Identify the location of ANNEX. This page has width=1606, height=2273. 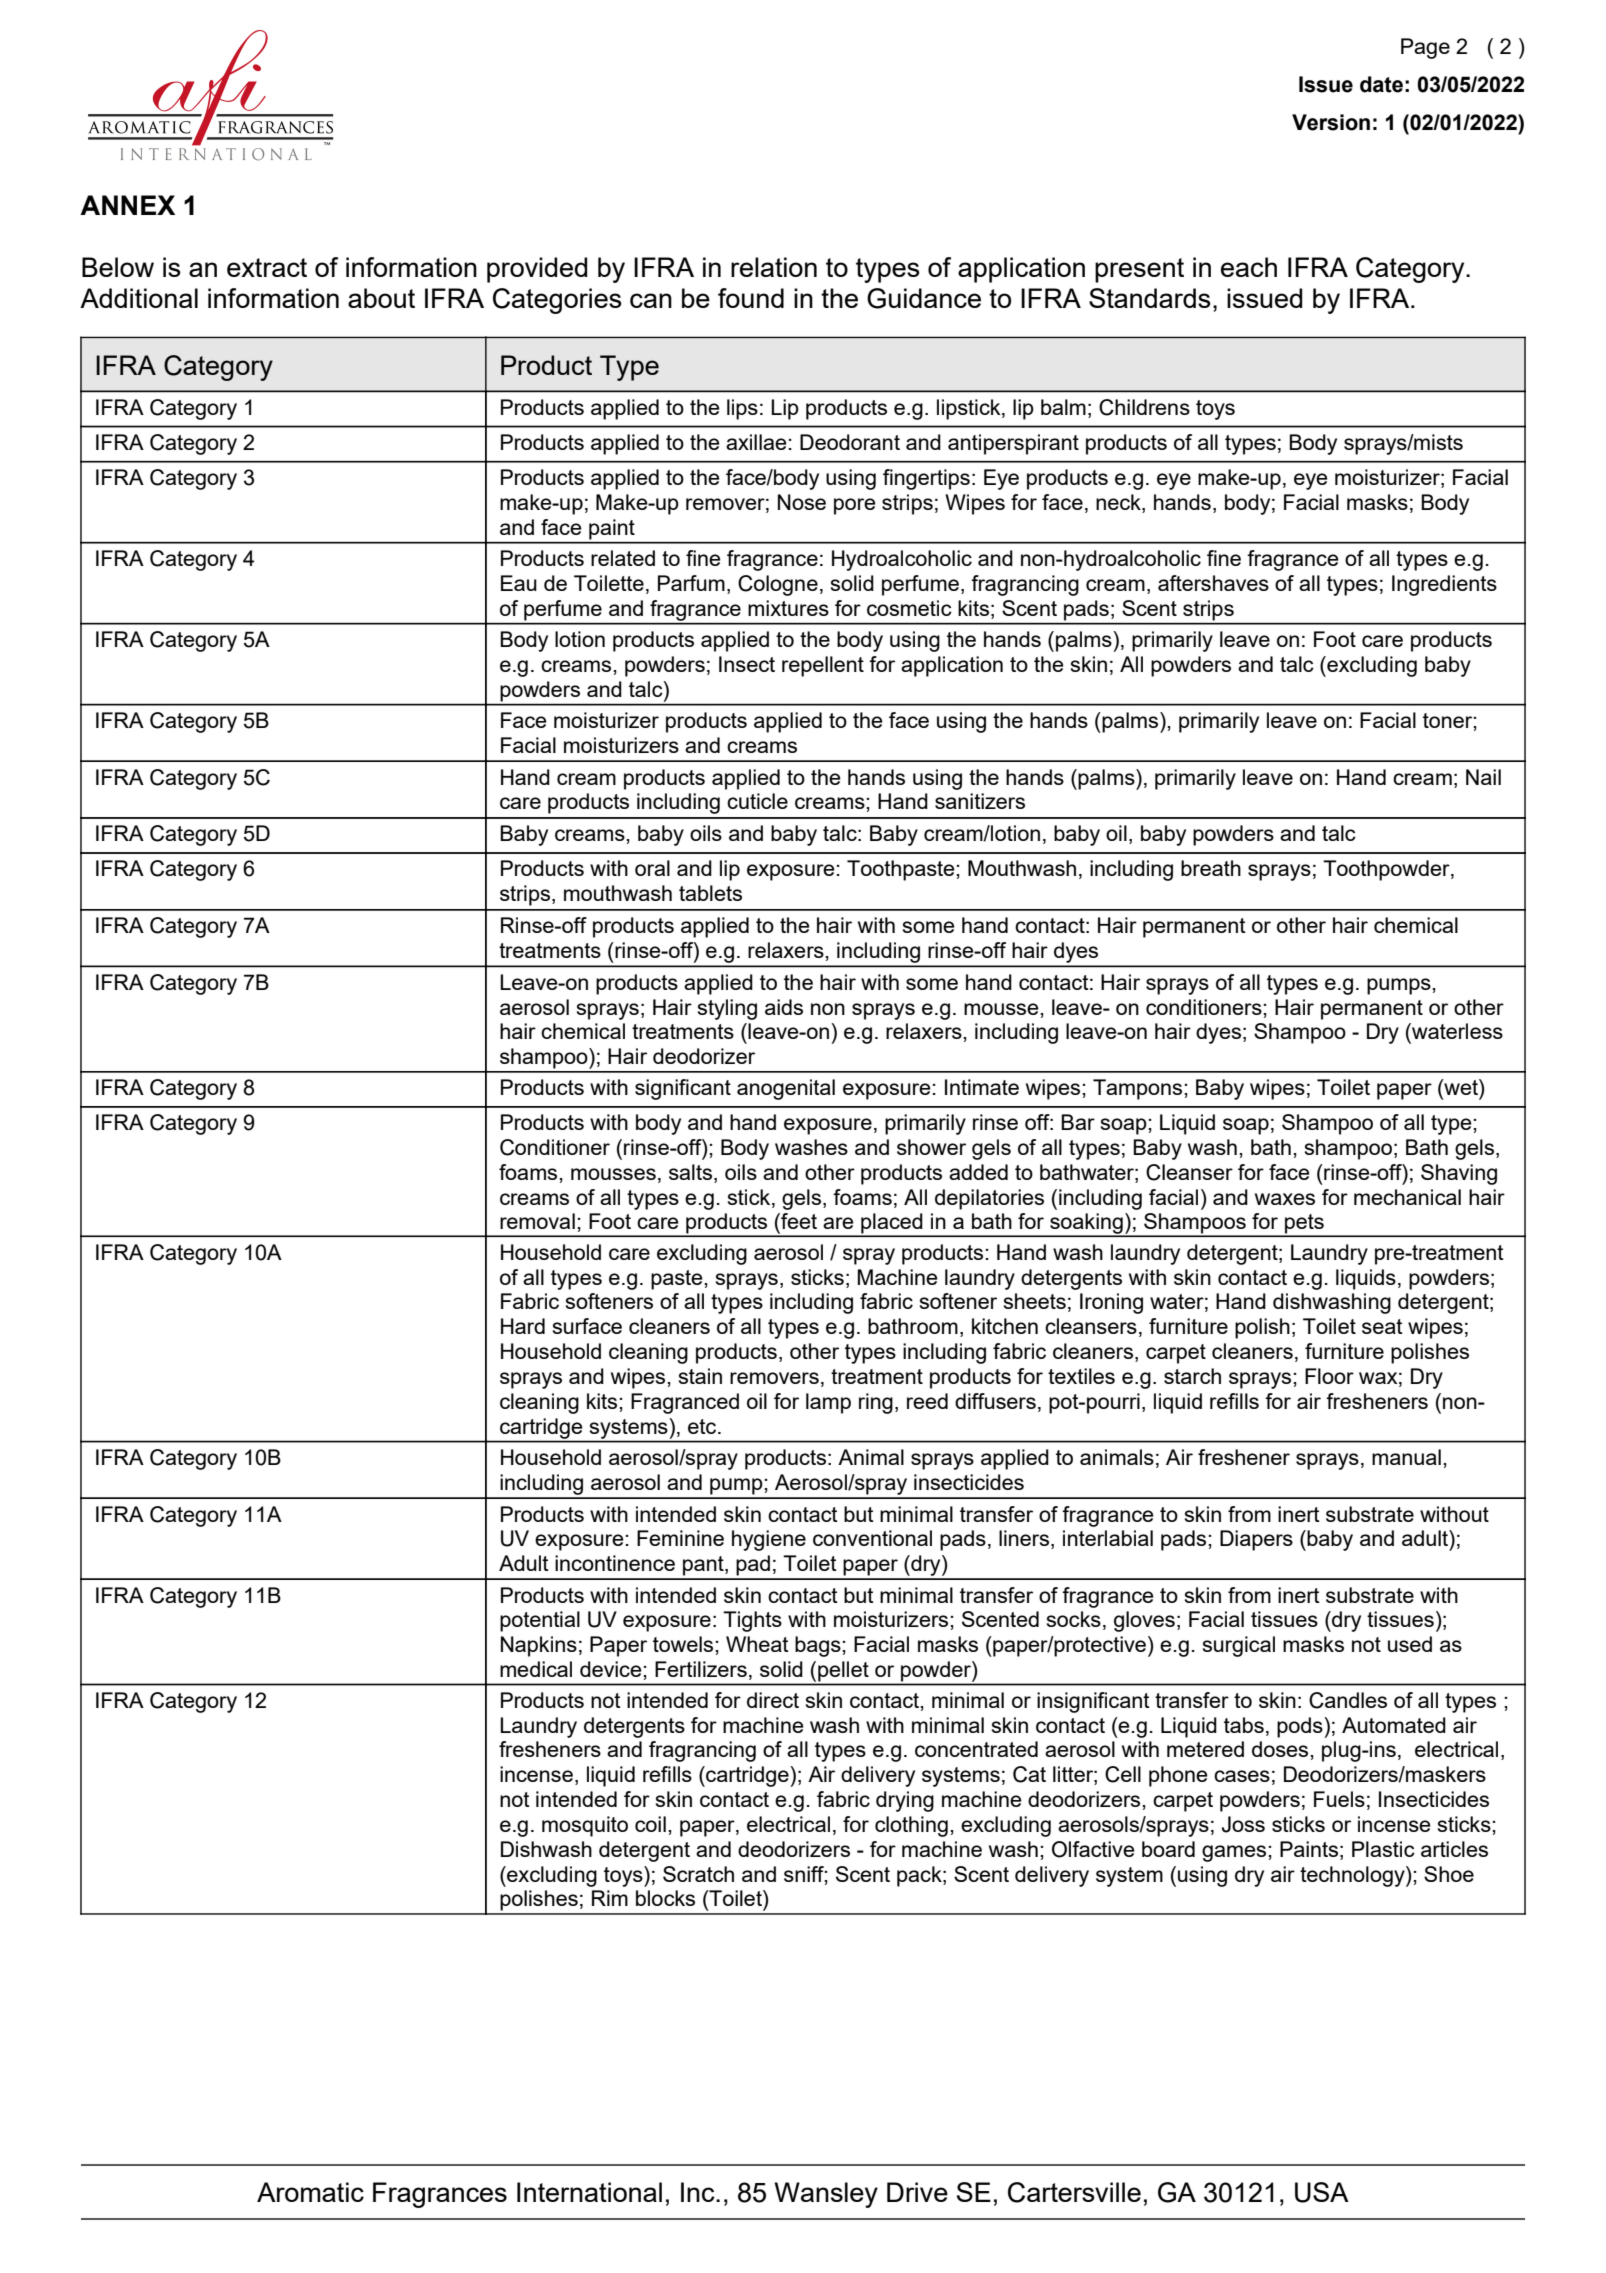
(127, 205).
